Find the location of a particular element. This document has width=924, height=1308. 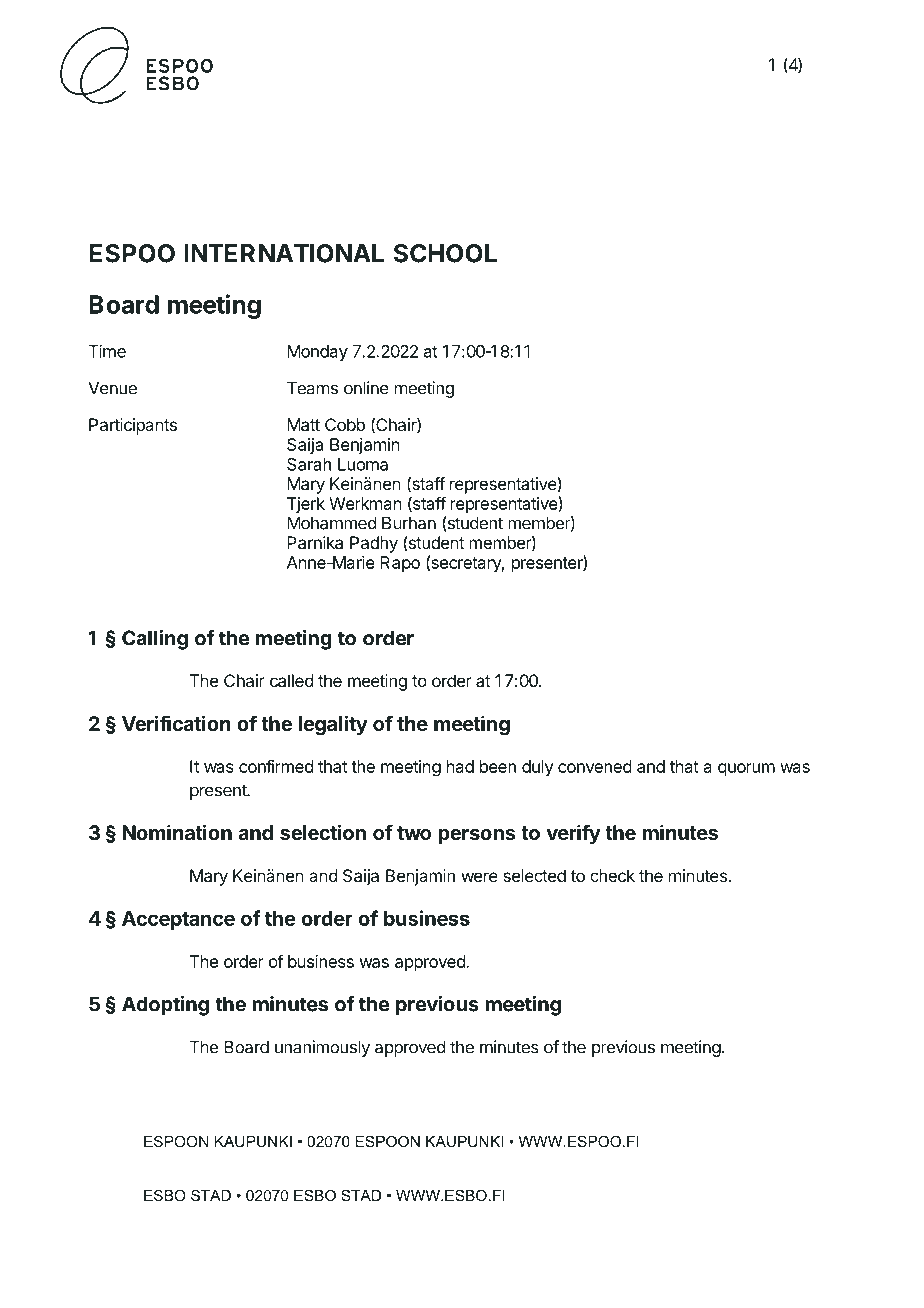

unanimously is located at coordinates (322, 1048).
